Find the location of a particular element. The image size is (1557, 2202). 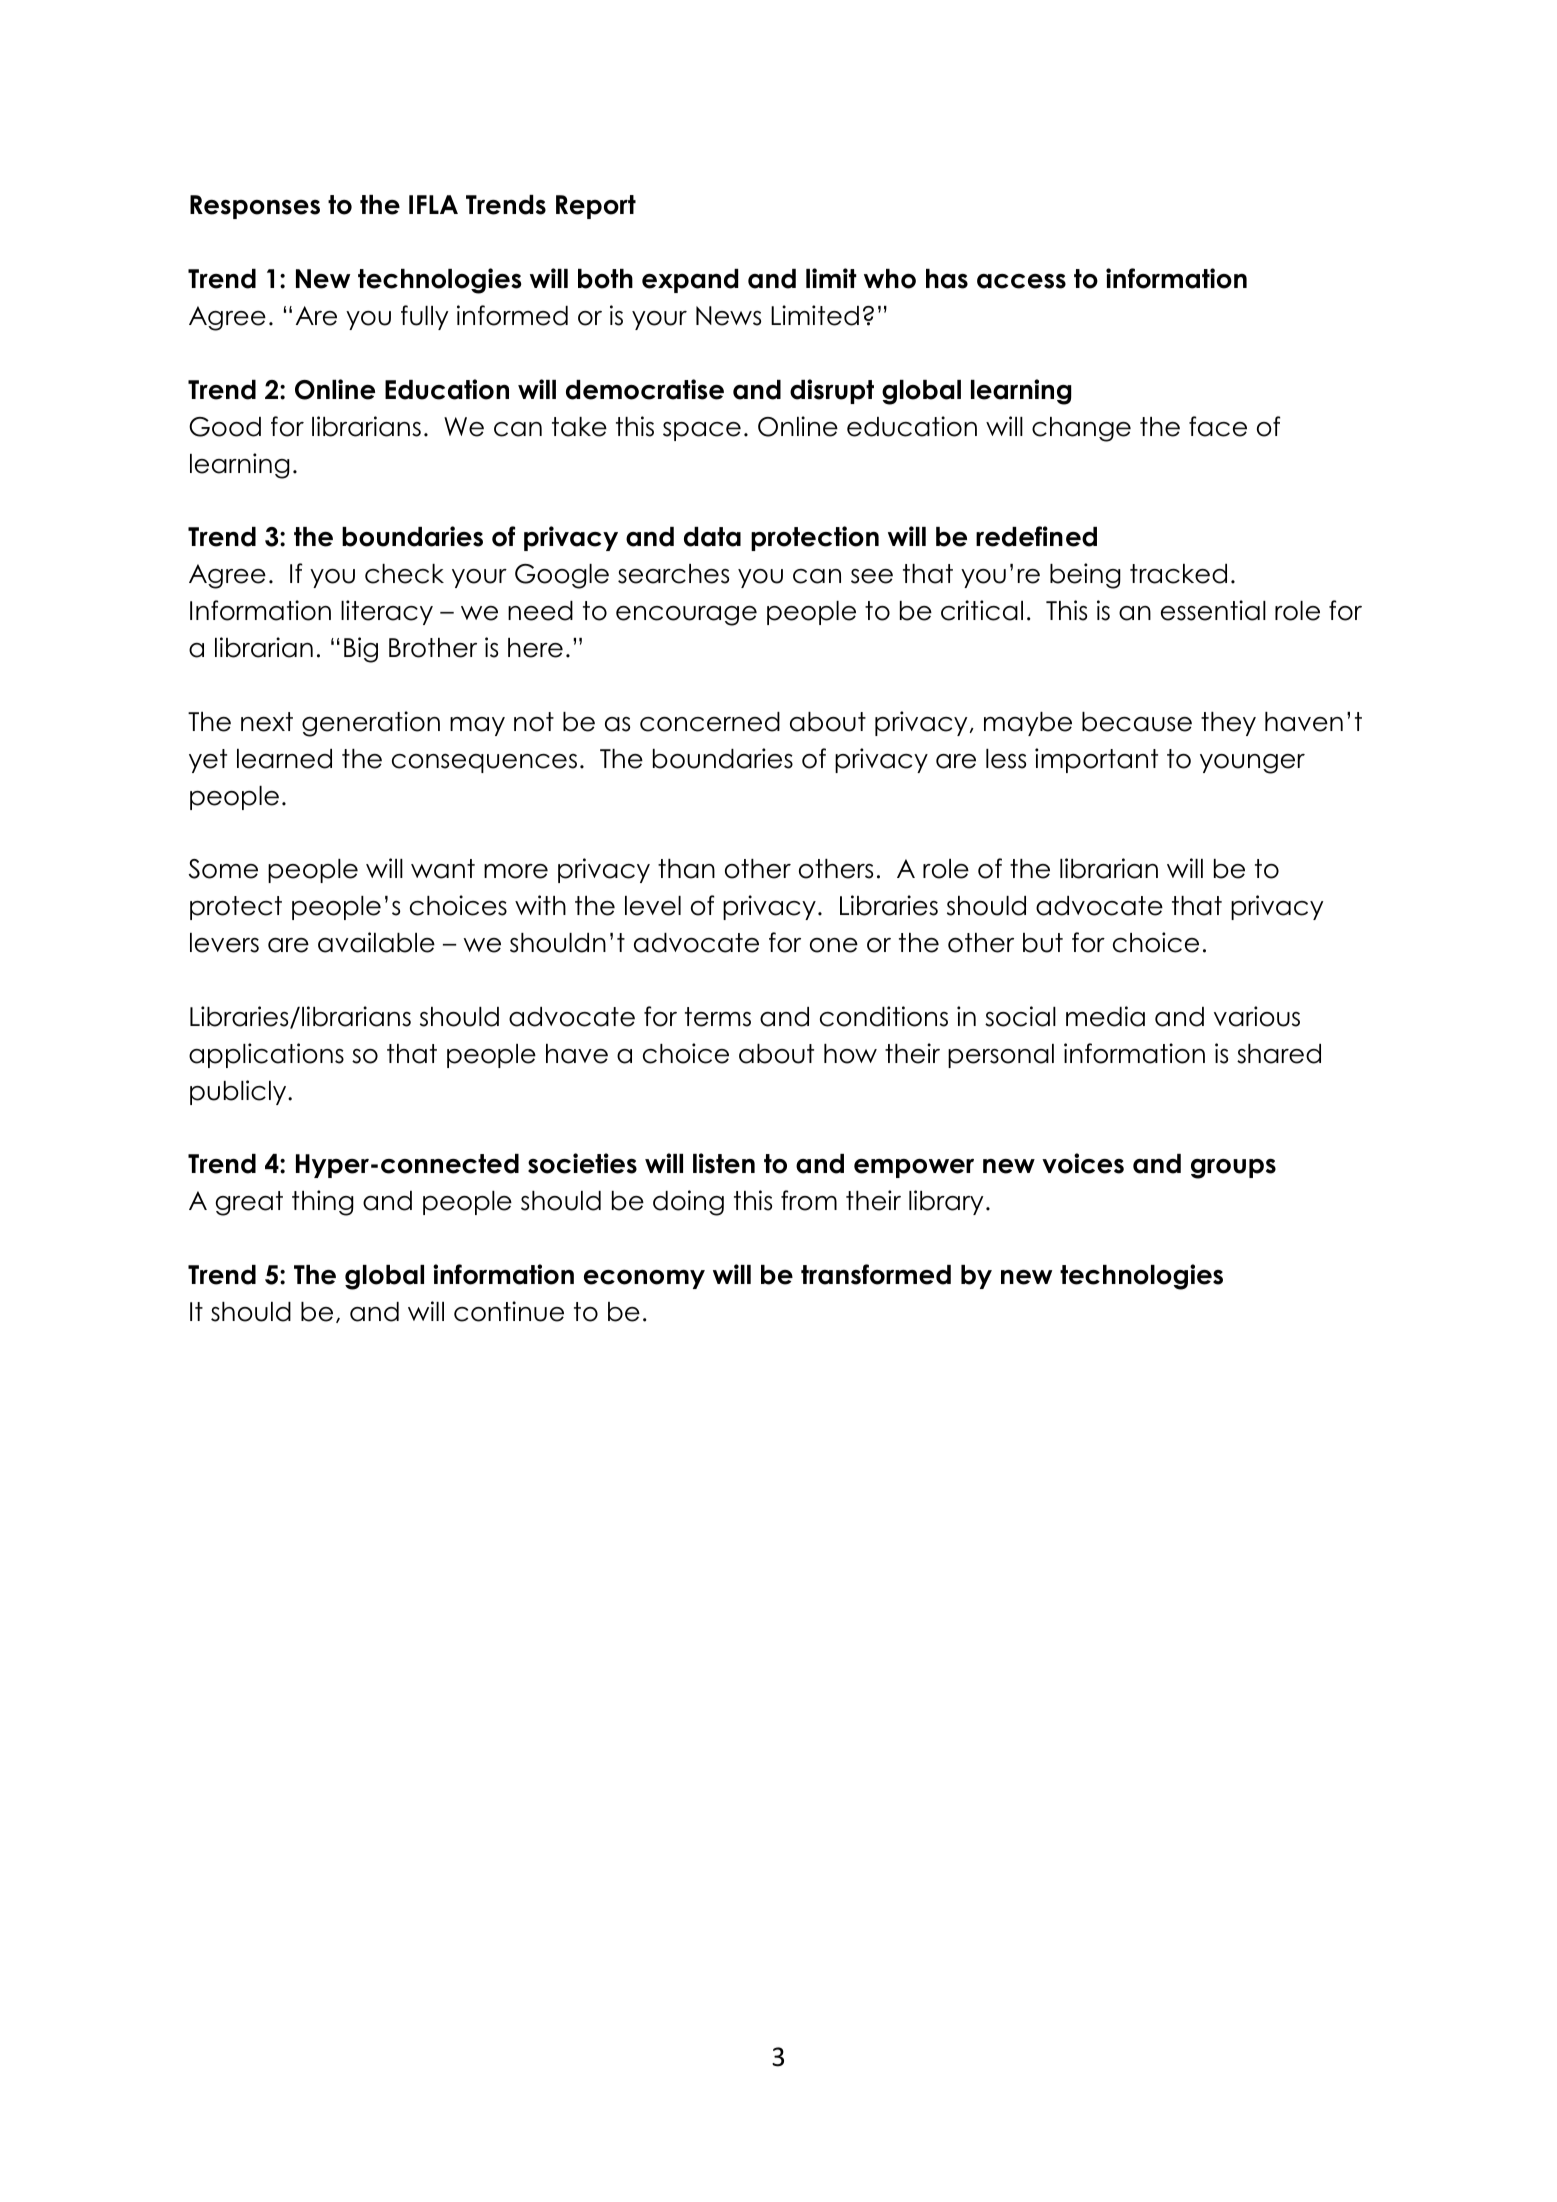

economy is located at coordinates (644, 1279).
